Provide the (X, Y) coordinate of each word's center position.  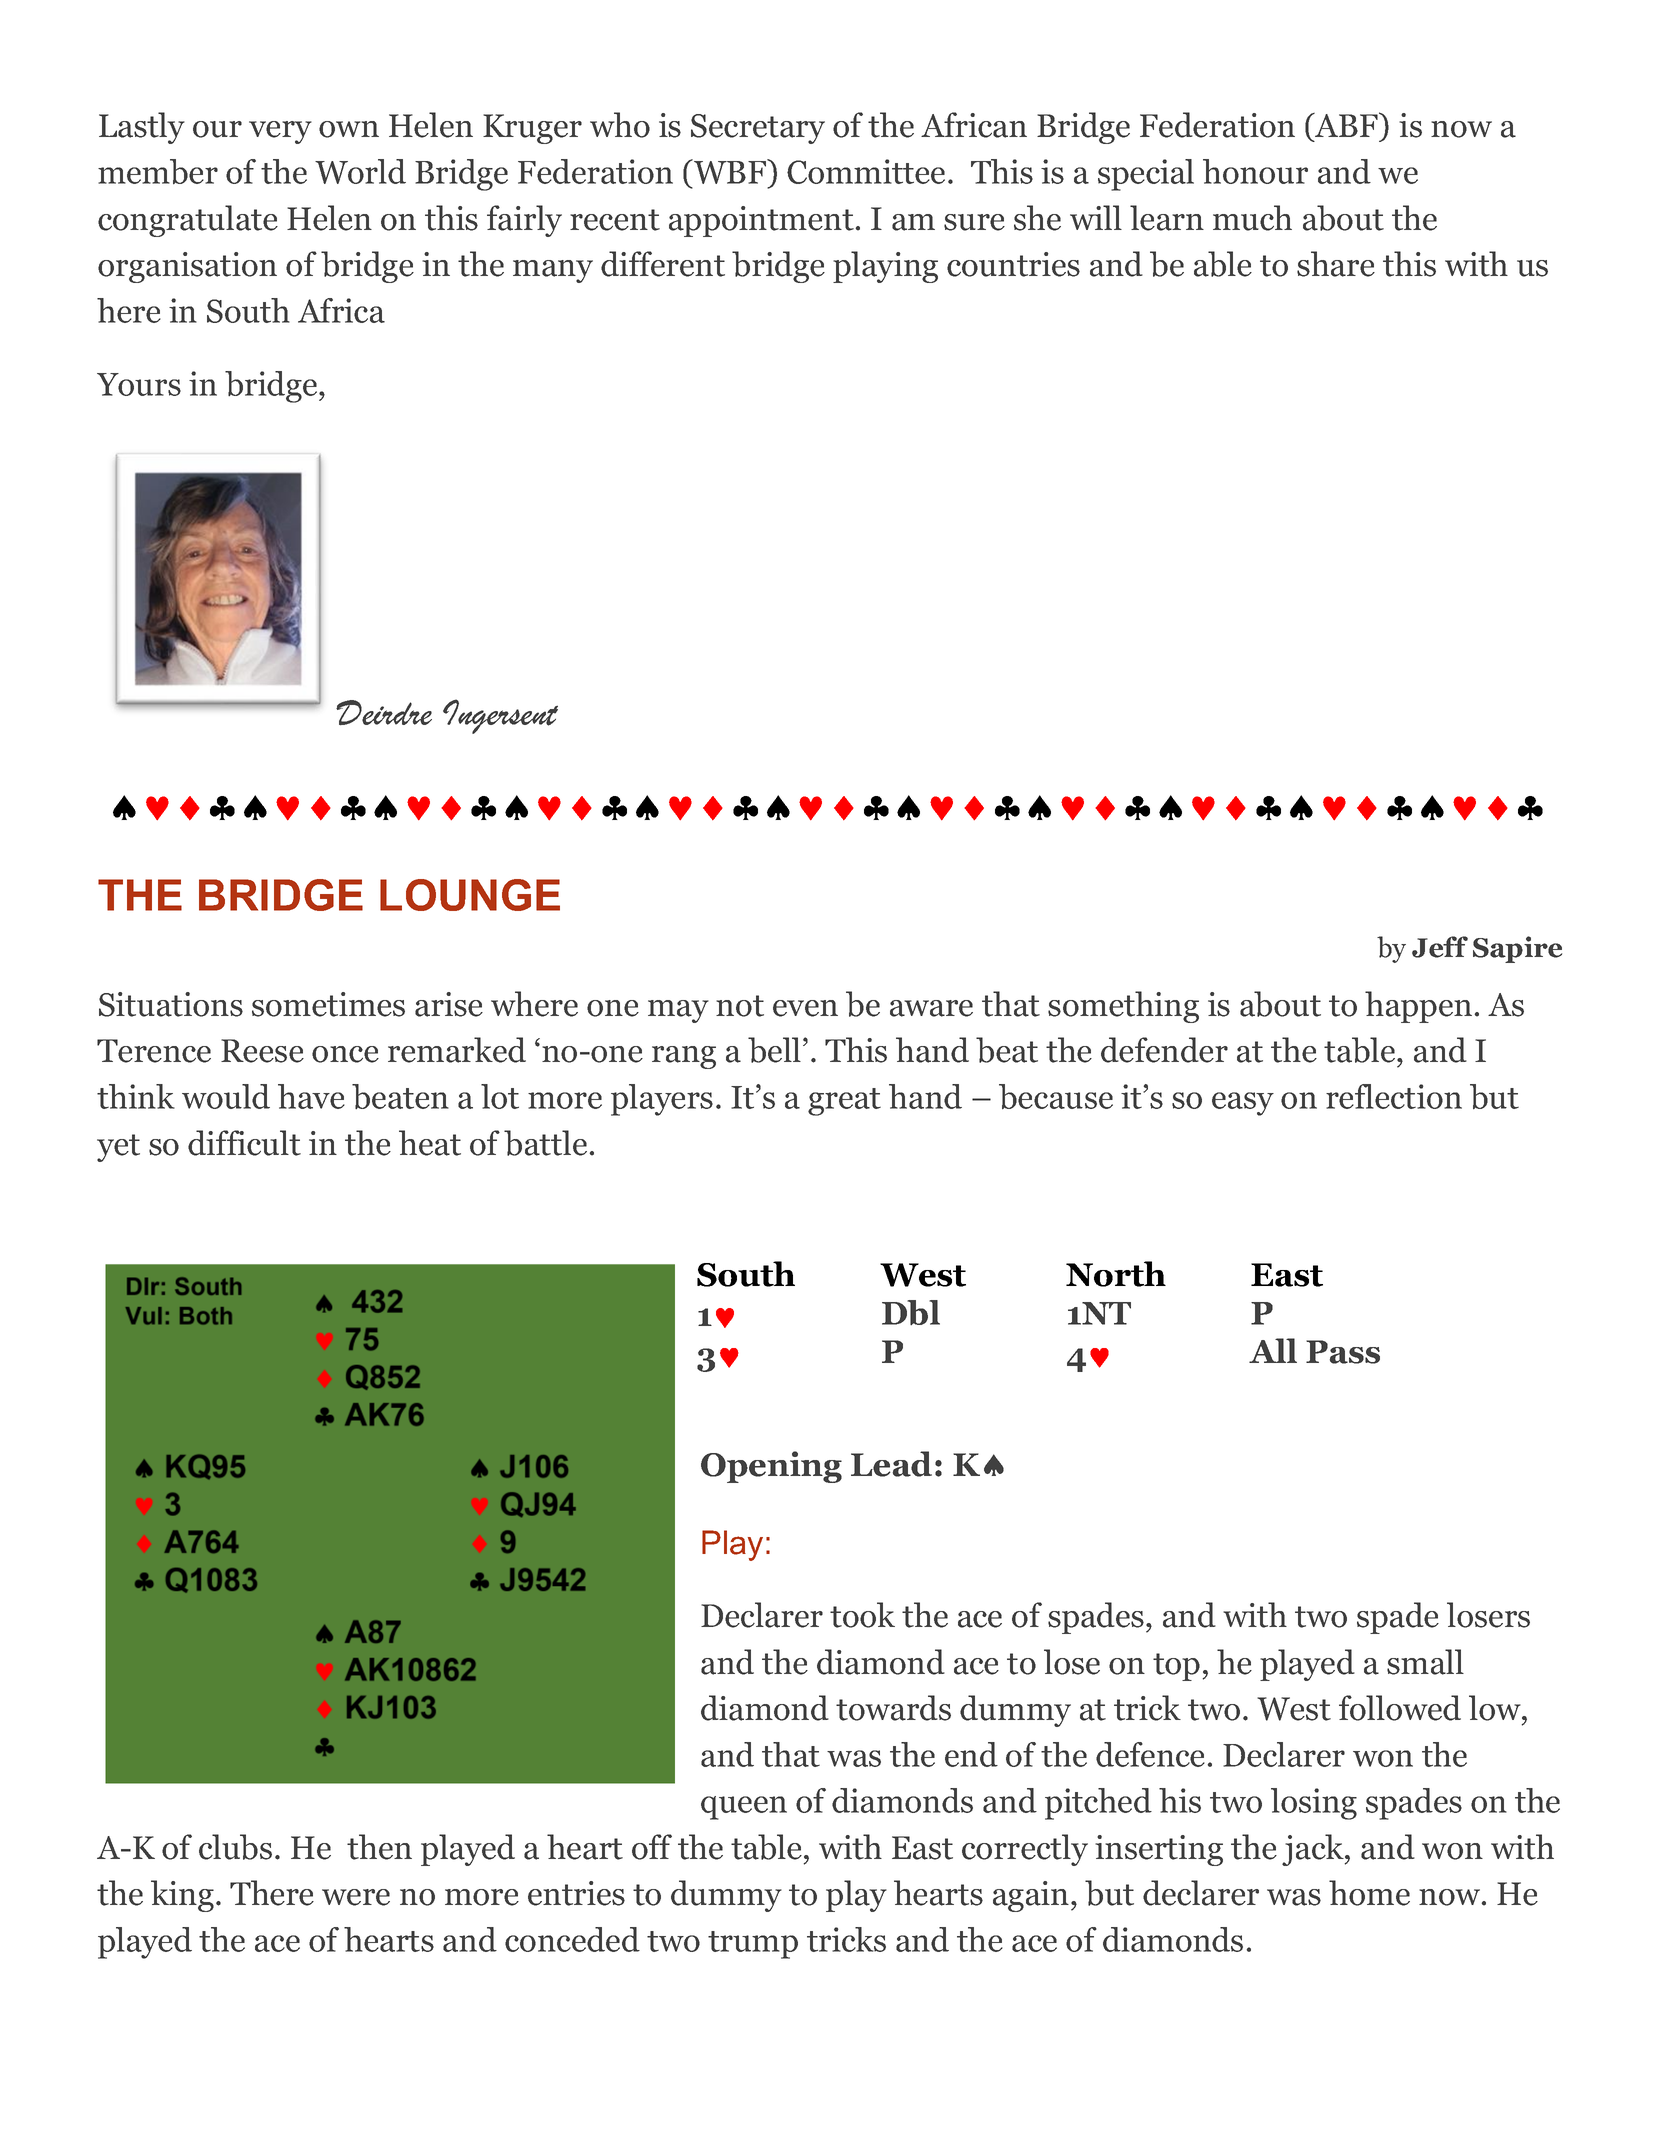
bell (774, 1050)
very (280, 132)
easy (1243, 1104)
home (1369, 1893)
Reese (262, 1051)
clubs (235, 1847)
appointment (762, 221)
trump (753, 1945)
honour (1255, 171)
